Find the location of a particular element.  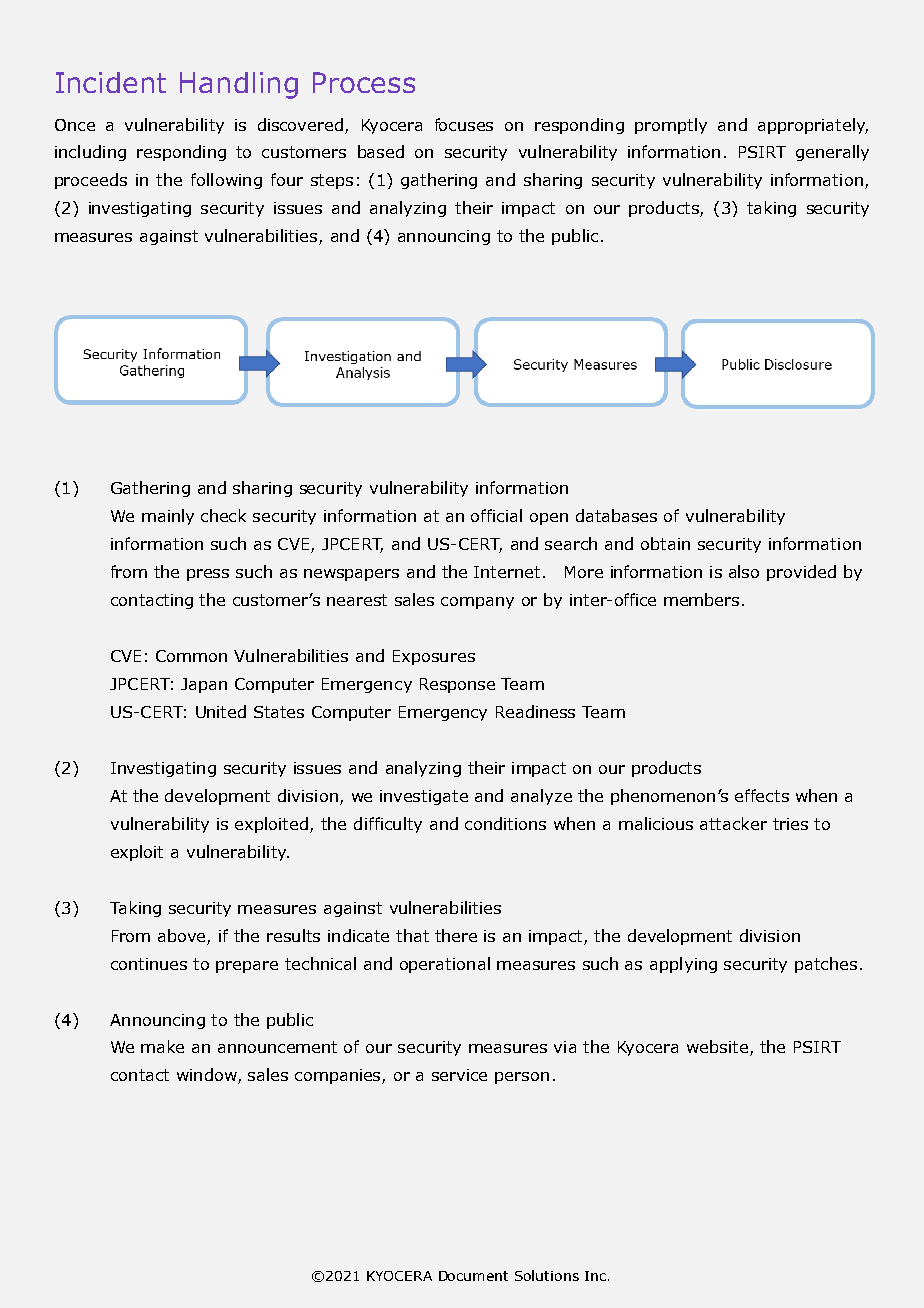

promptly is located at coordinates (671, 126).
